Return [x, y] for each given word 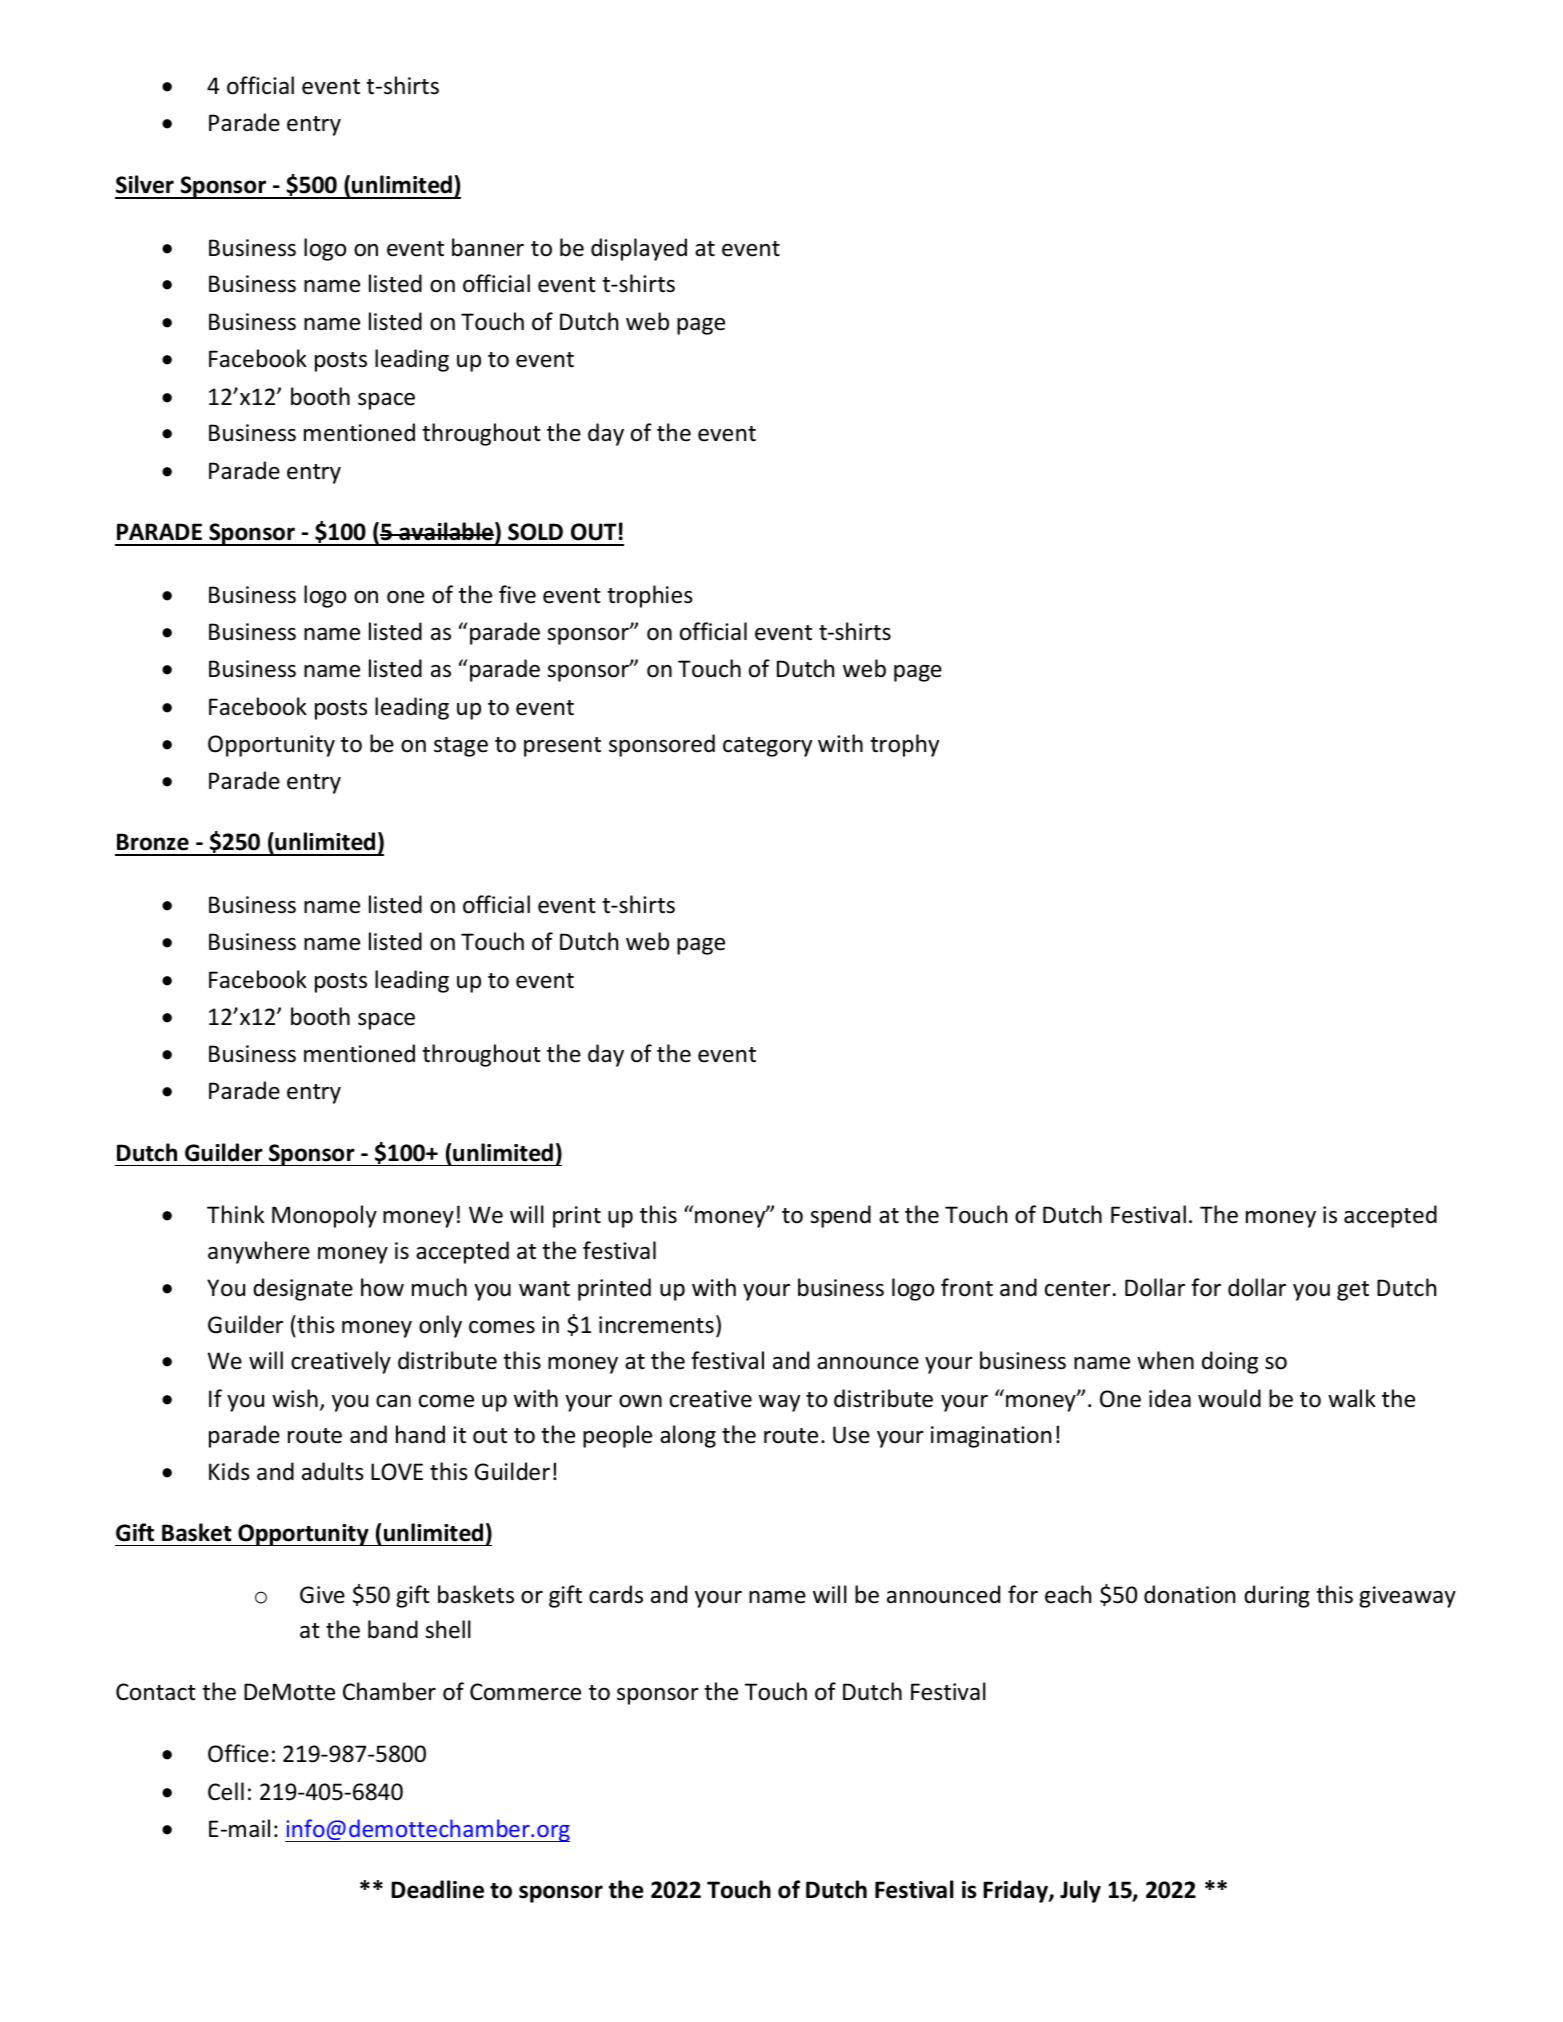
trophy [904, 745]
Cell [226, 1791]
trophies [650, 596]
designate [303, 1289]
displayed [639, 249]
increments [656, 1325]
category [767, 747]
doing [1230, 1362]
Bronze [153, 842]
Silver [145, 184]
